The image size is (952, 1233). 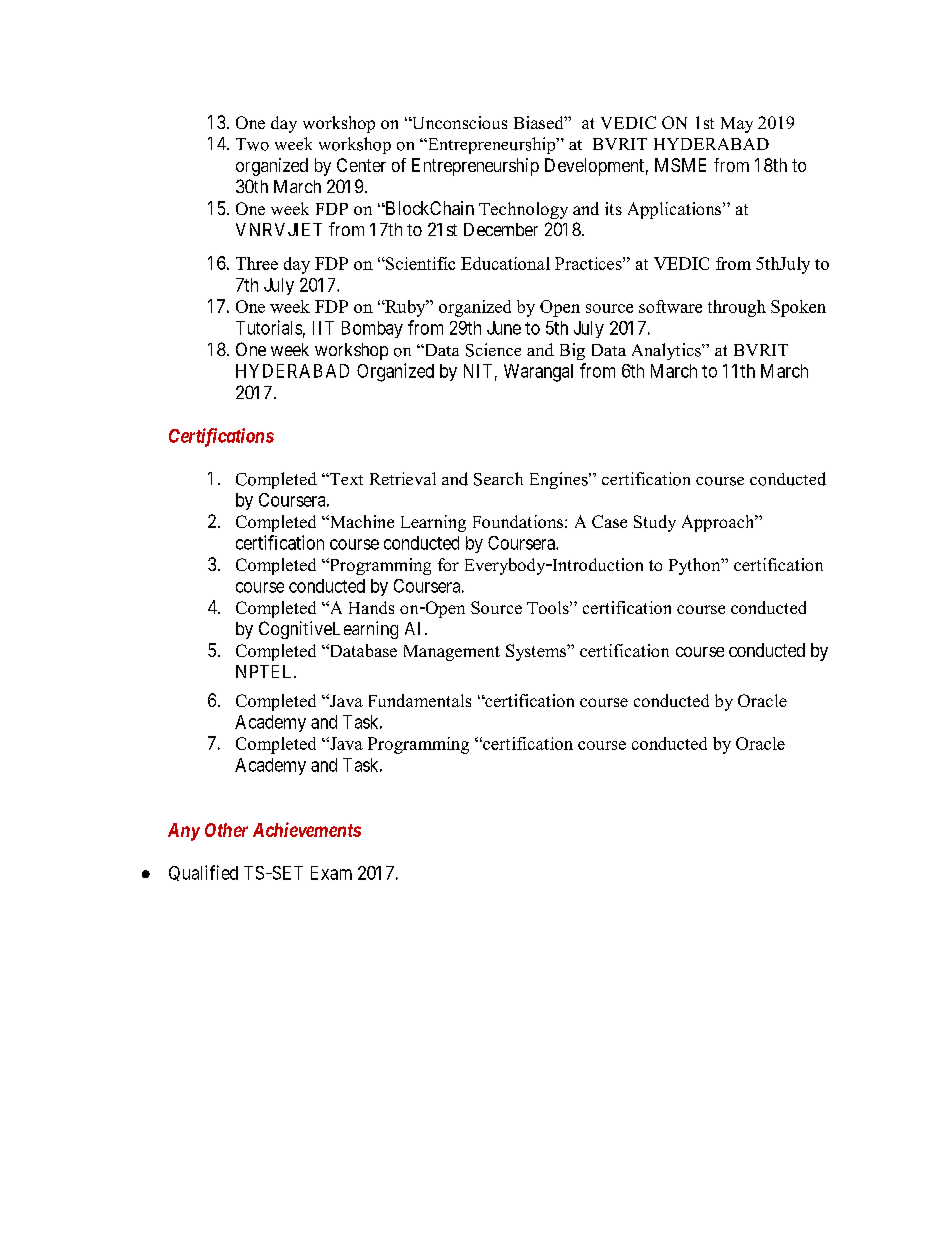 I want to click on Hands, so click(x=371, y=607).
